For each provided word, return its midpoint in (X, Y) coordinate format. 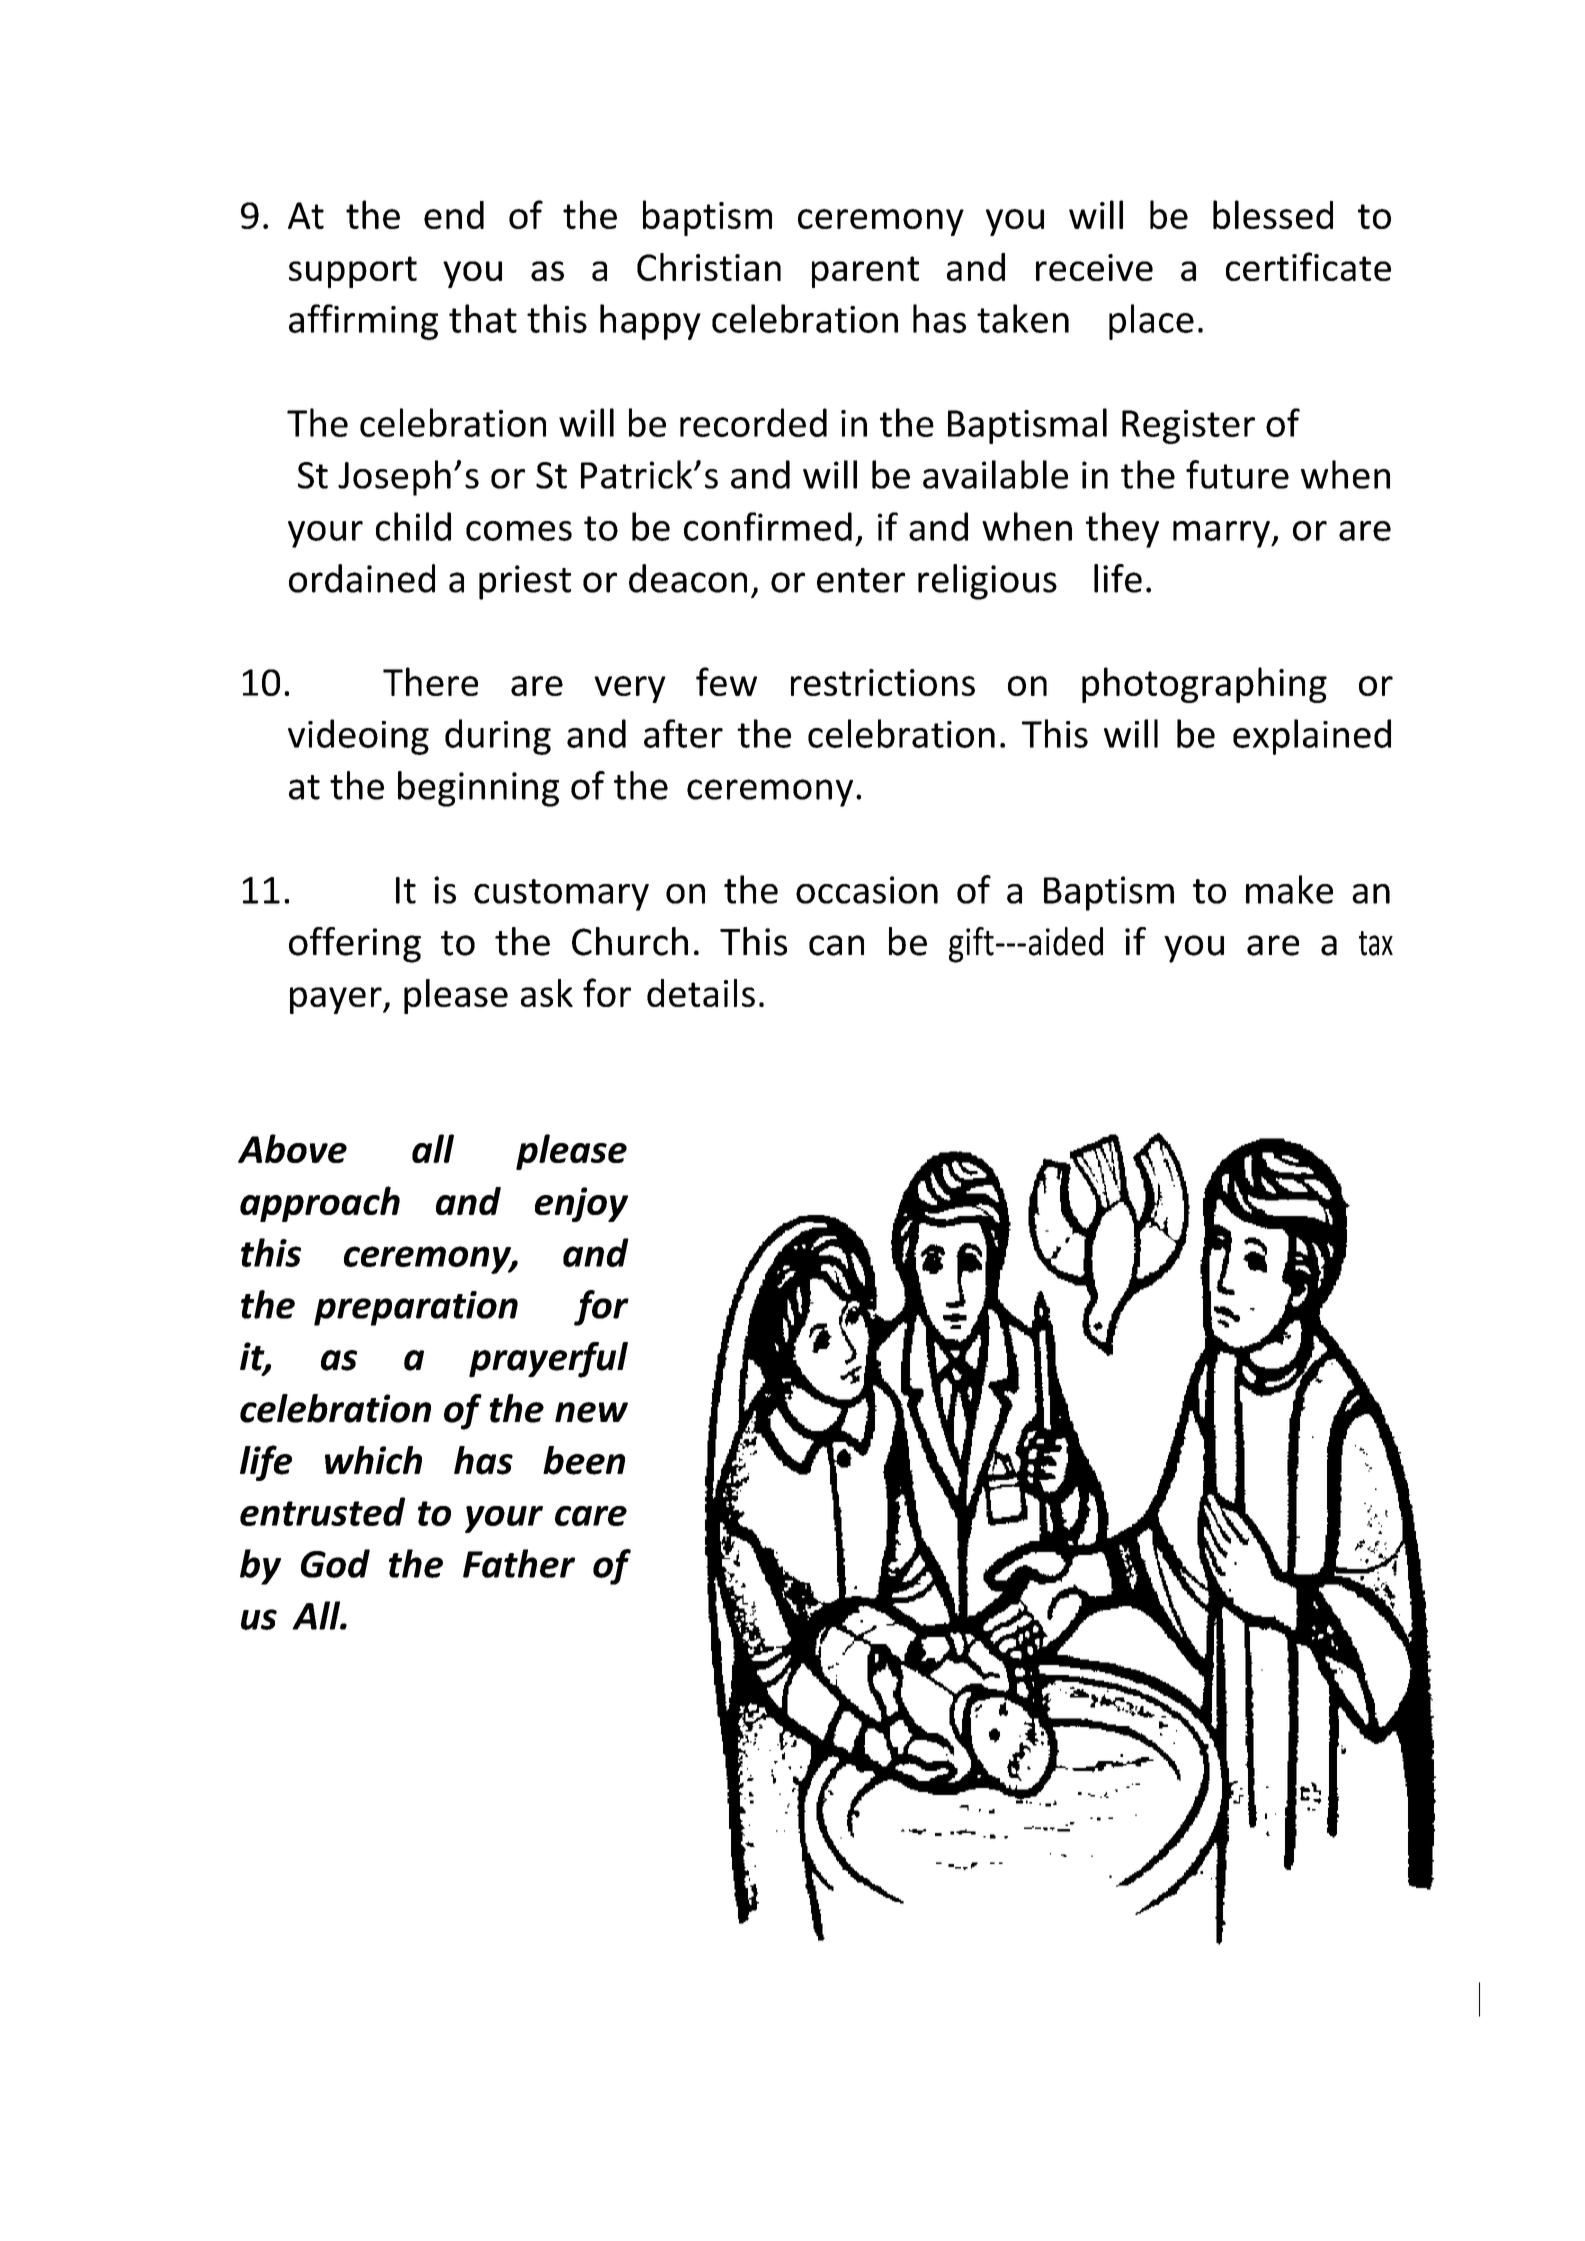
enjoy (581, 1204)
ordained (362, 578)
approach (320, 1204)
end (454, 215)
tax (1376, 943)
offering (355, 945)
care (591, 1516)
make (1289, 889)
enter (861, 580)
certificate (1308, 266)
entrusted (322, 1511)
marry (1222, 534)
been (584, 1460)
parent (865, 272)
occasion (867, 890)
